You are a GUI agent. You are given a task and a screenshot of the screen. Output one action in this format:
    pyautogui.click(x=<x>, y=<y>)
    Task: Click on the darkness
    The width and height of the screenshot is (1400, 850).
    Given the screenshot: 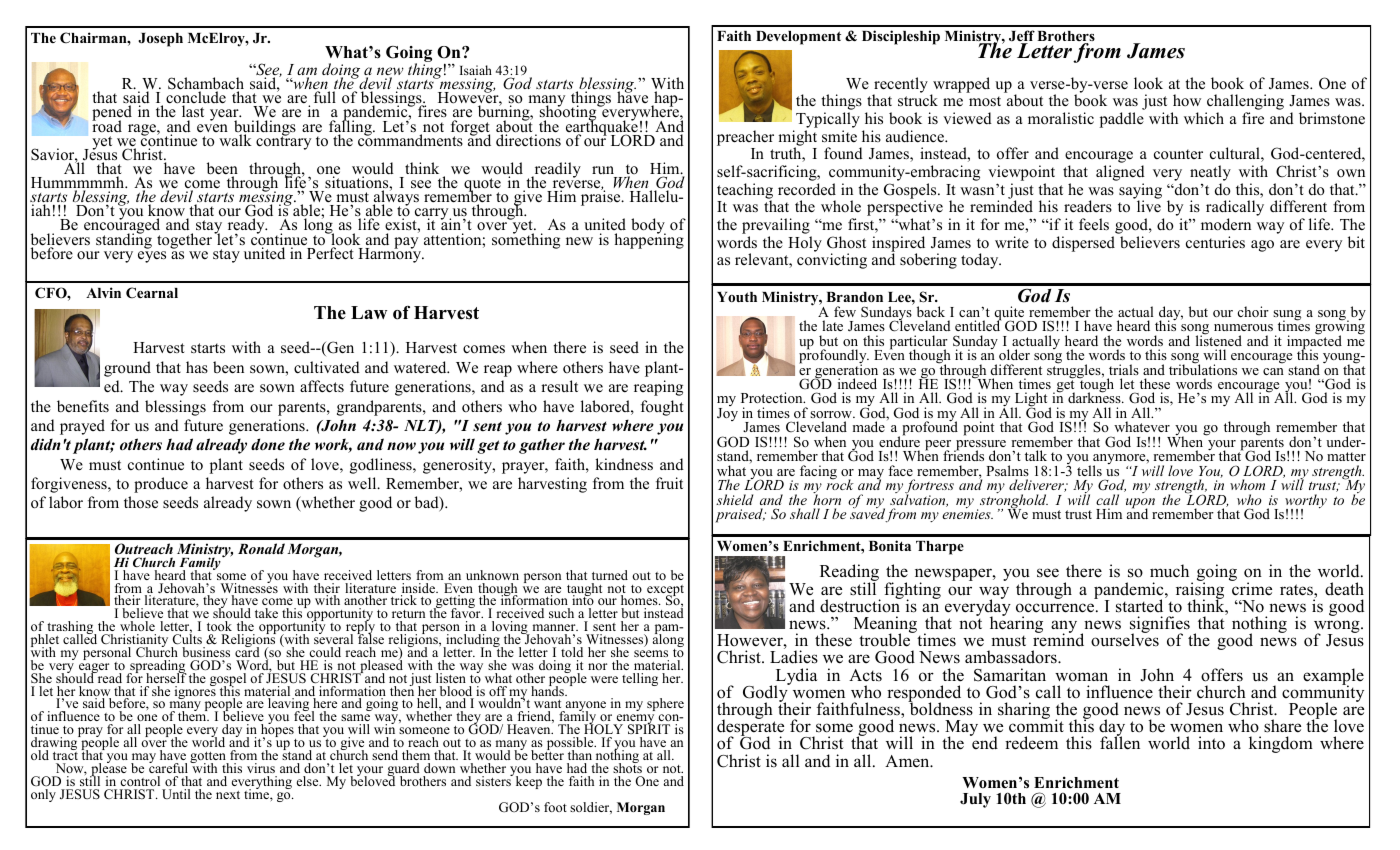 What is the action you would take?
    pyautogui.click(x=1095, y=397)
